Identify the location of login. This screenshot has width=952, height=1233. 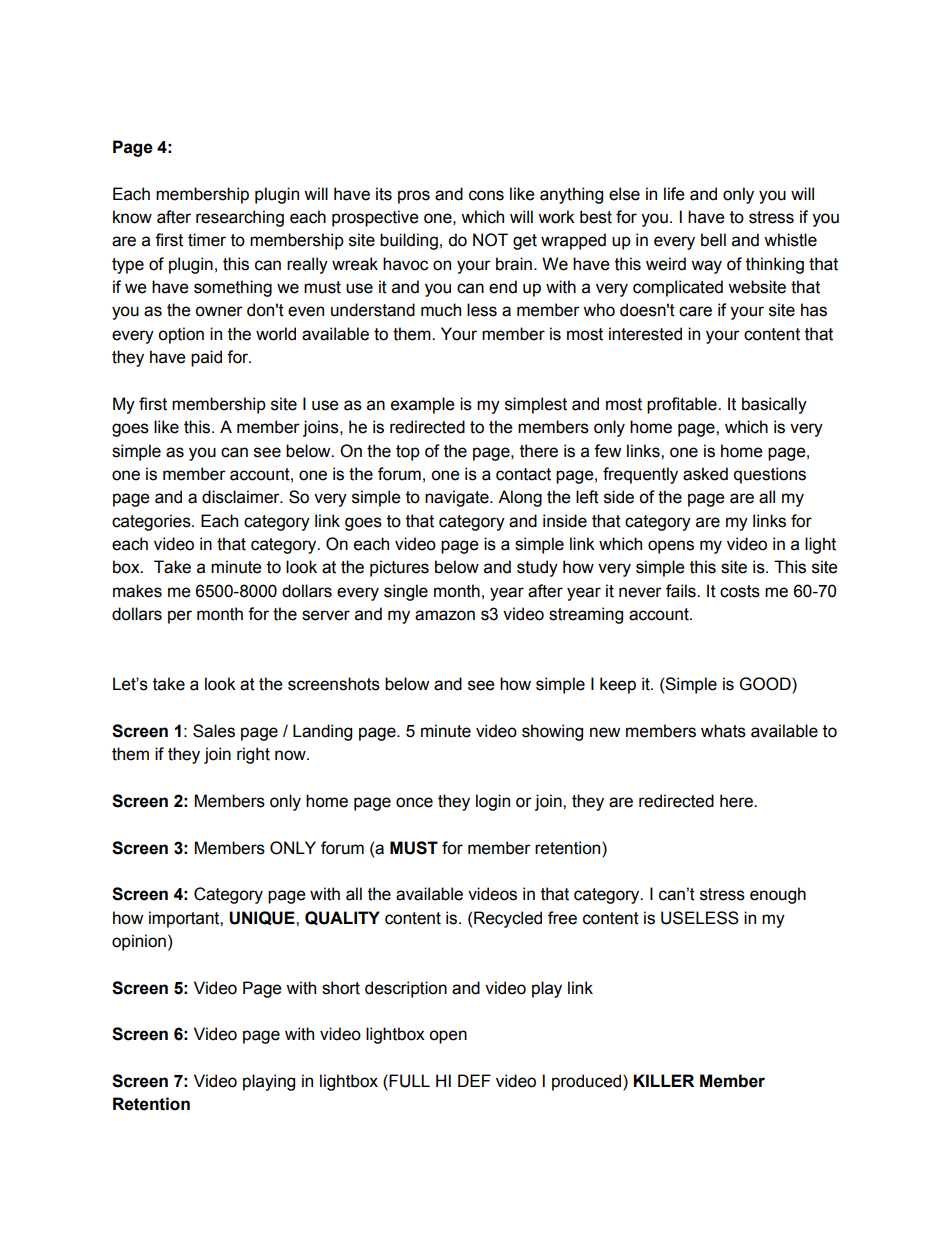
(493, 802).
